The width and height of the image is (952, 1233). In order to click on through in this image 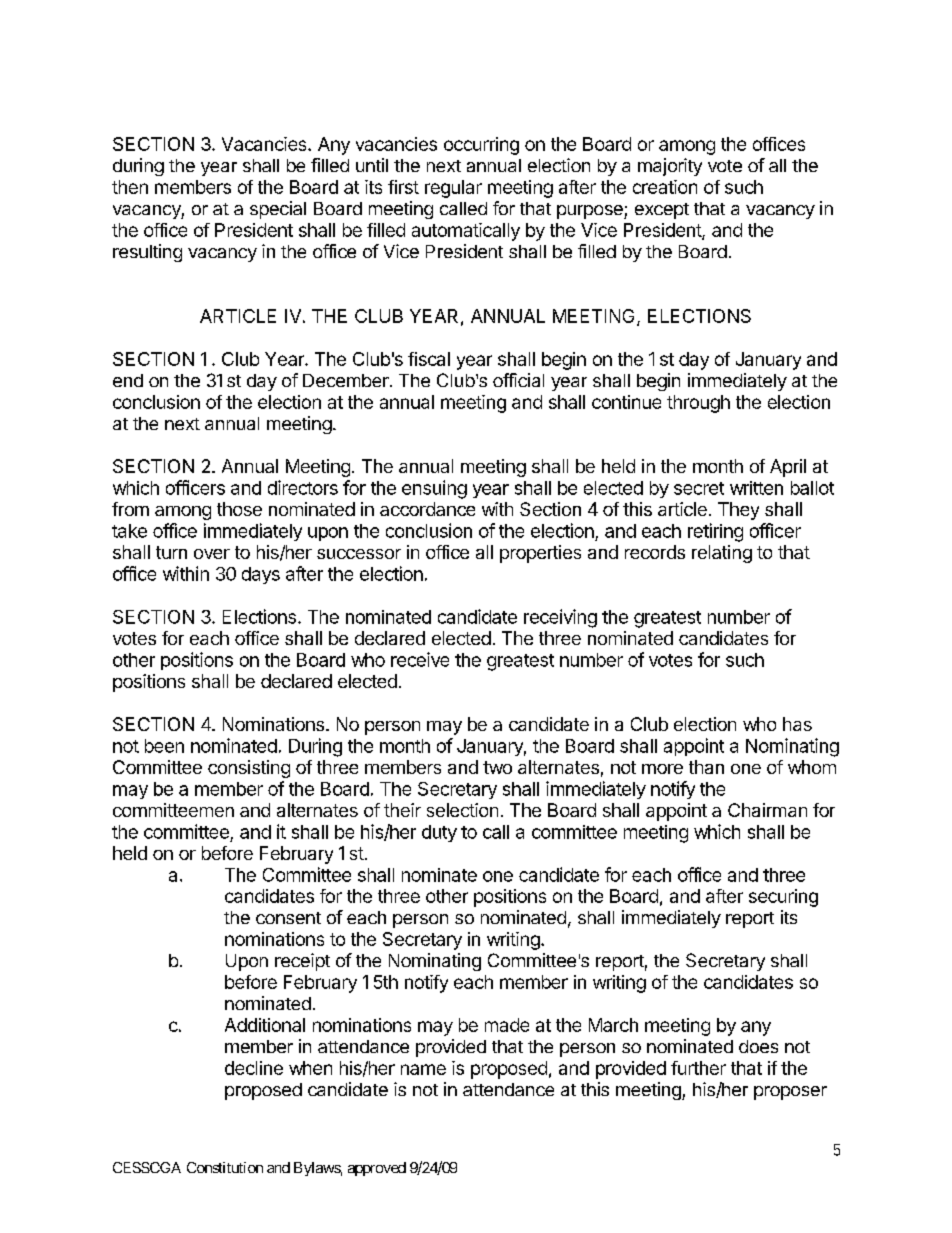, I will do `click(698, 404)`.
